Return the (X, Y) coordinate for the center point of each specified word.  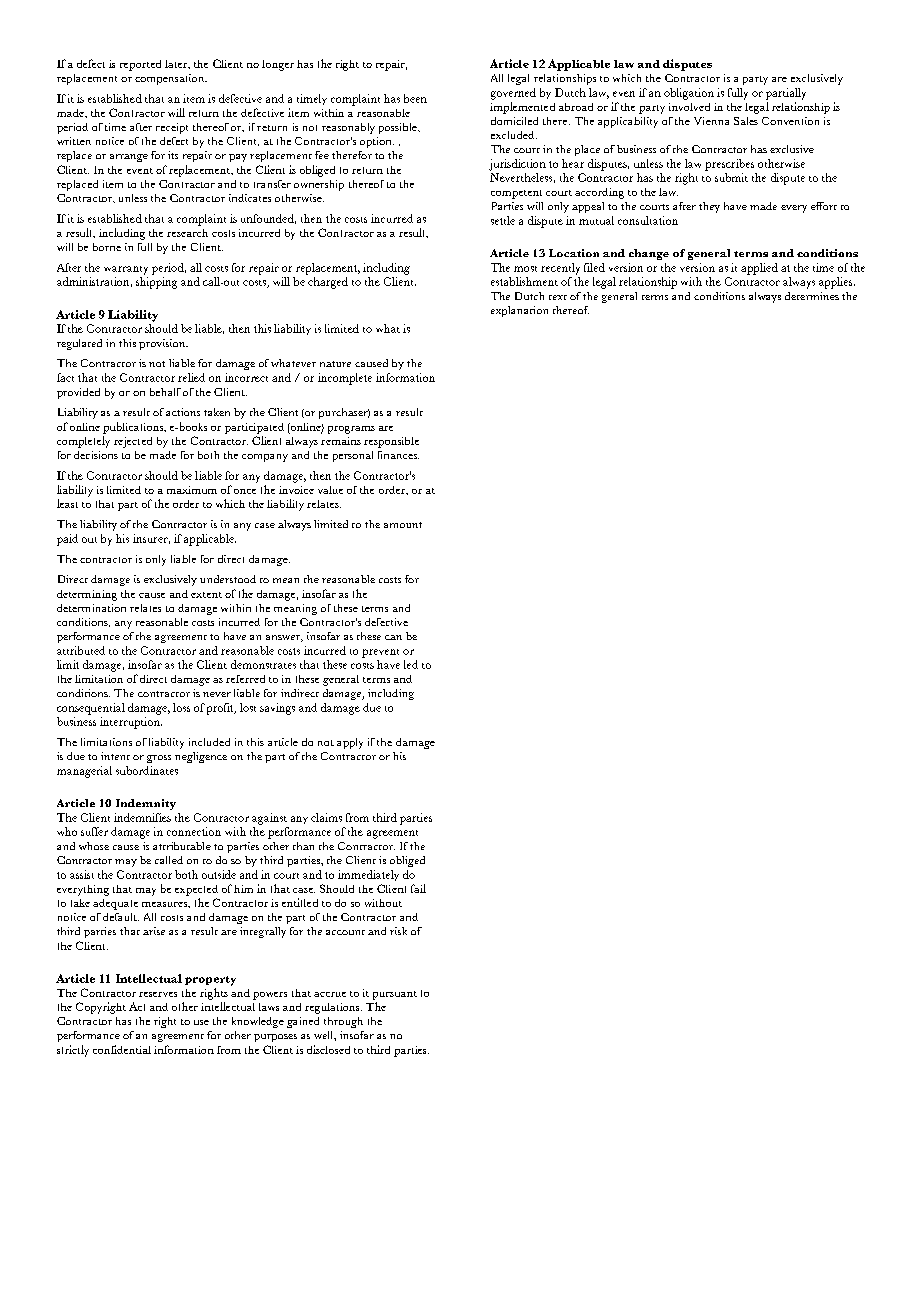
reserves (158, 994)
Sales (746, 121)
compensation (171, 79)
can (393, 637)
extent (206, 595)
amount (403, 525)
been (415, 98)
